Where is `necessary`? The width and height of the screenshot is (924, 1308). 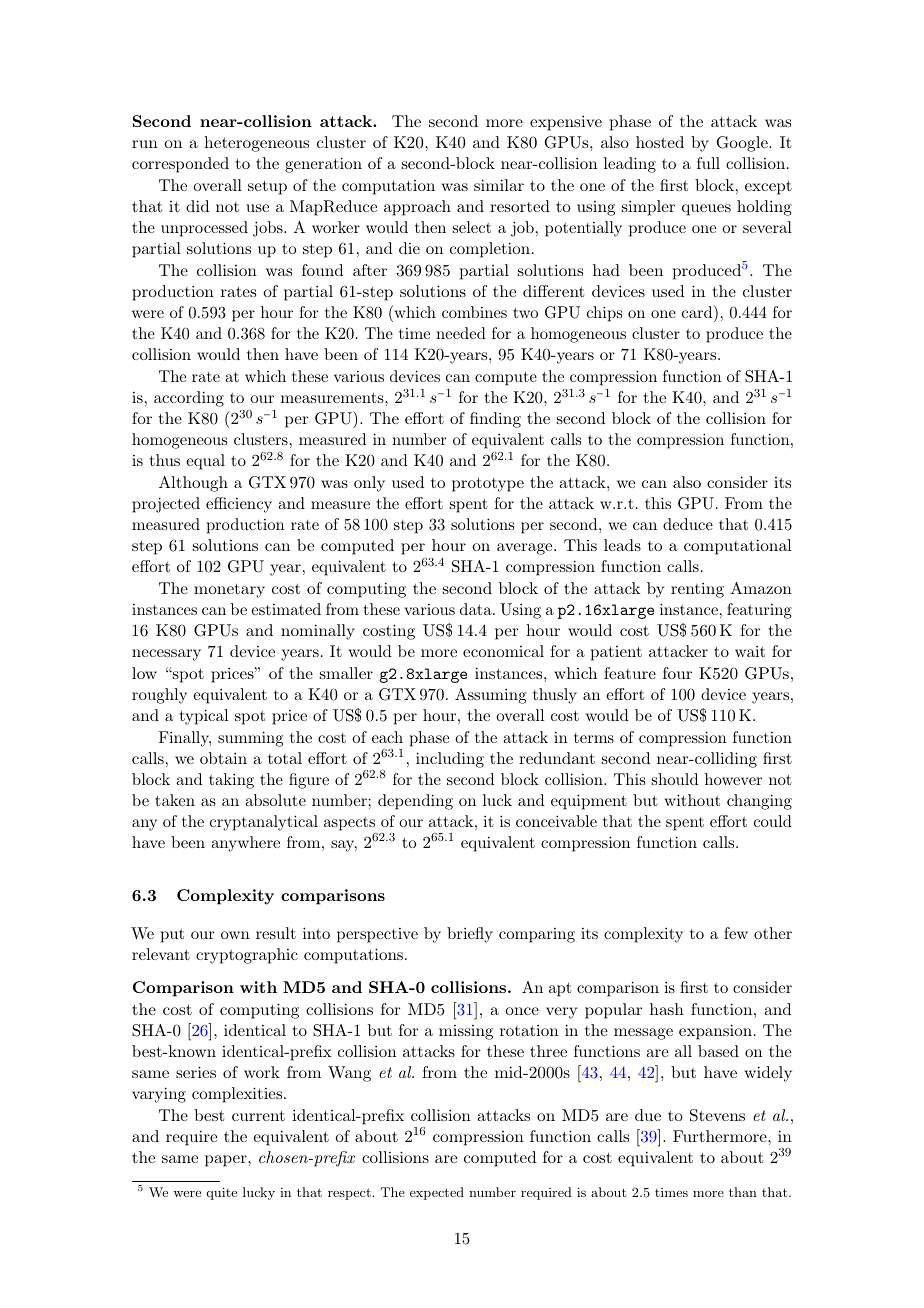
necessary is located at coordinates (166, 655).
